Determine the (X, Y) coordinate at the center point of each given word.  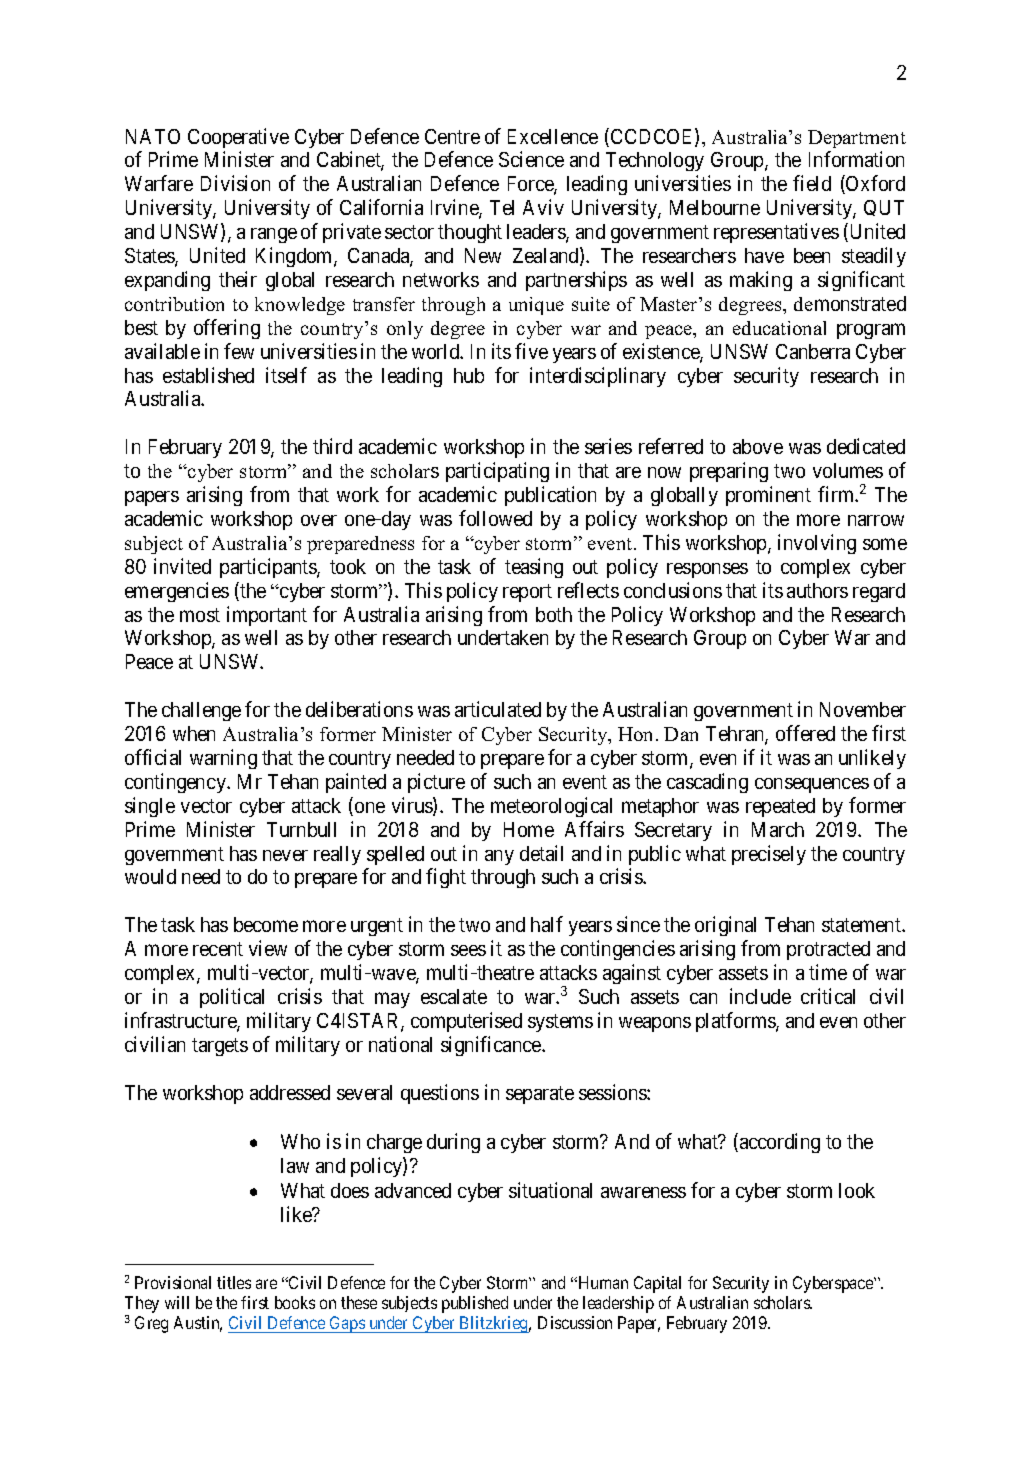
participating (497, 472)
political (232, 998)
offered (805, 733)
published (475, 1304)
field (812, 183)
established (208, 375)
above (758, 446)
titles (234, 1282)
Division (235, 183)
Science (531, 159)
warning (223, 759)
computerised (466, 1022)
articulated (498, 709)
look (857, 1190)
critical (828, 996)
